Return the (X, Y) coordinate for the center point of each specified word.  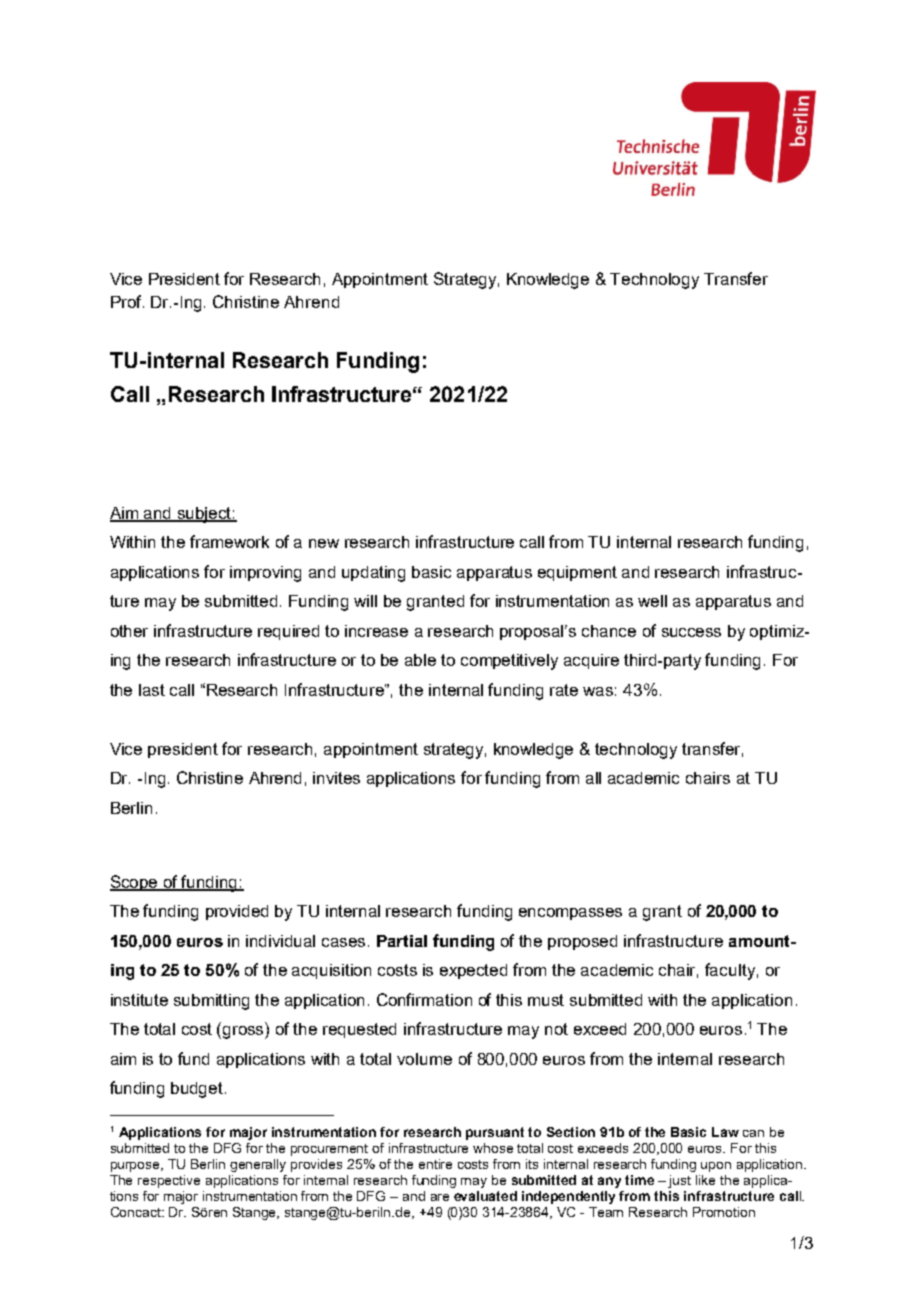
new (324, 543)
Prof (127, 301)
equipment (577, 573)
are (440, 1197)
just (679, 1181)
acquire (591, 661)
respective (169, 1181)
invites (336, 778)
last (152, 690)
